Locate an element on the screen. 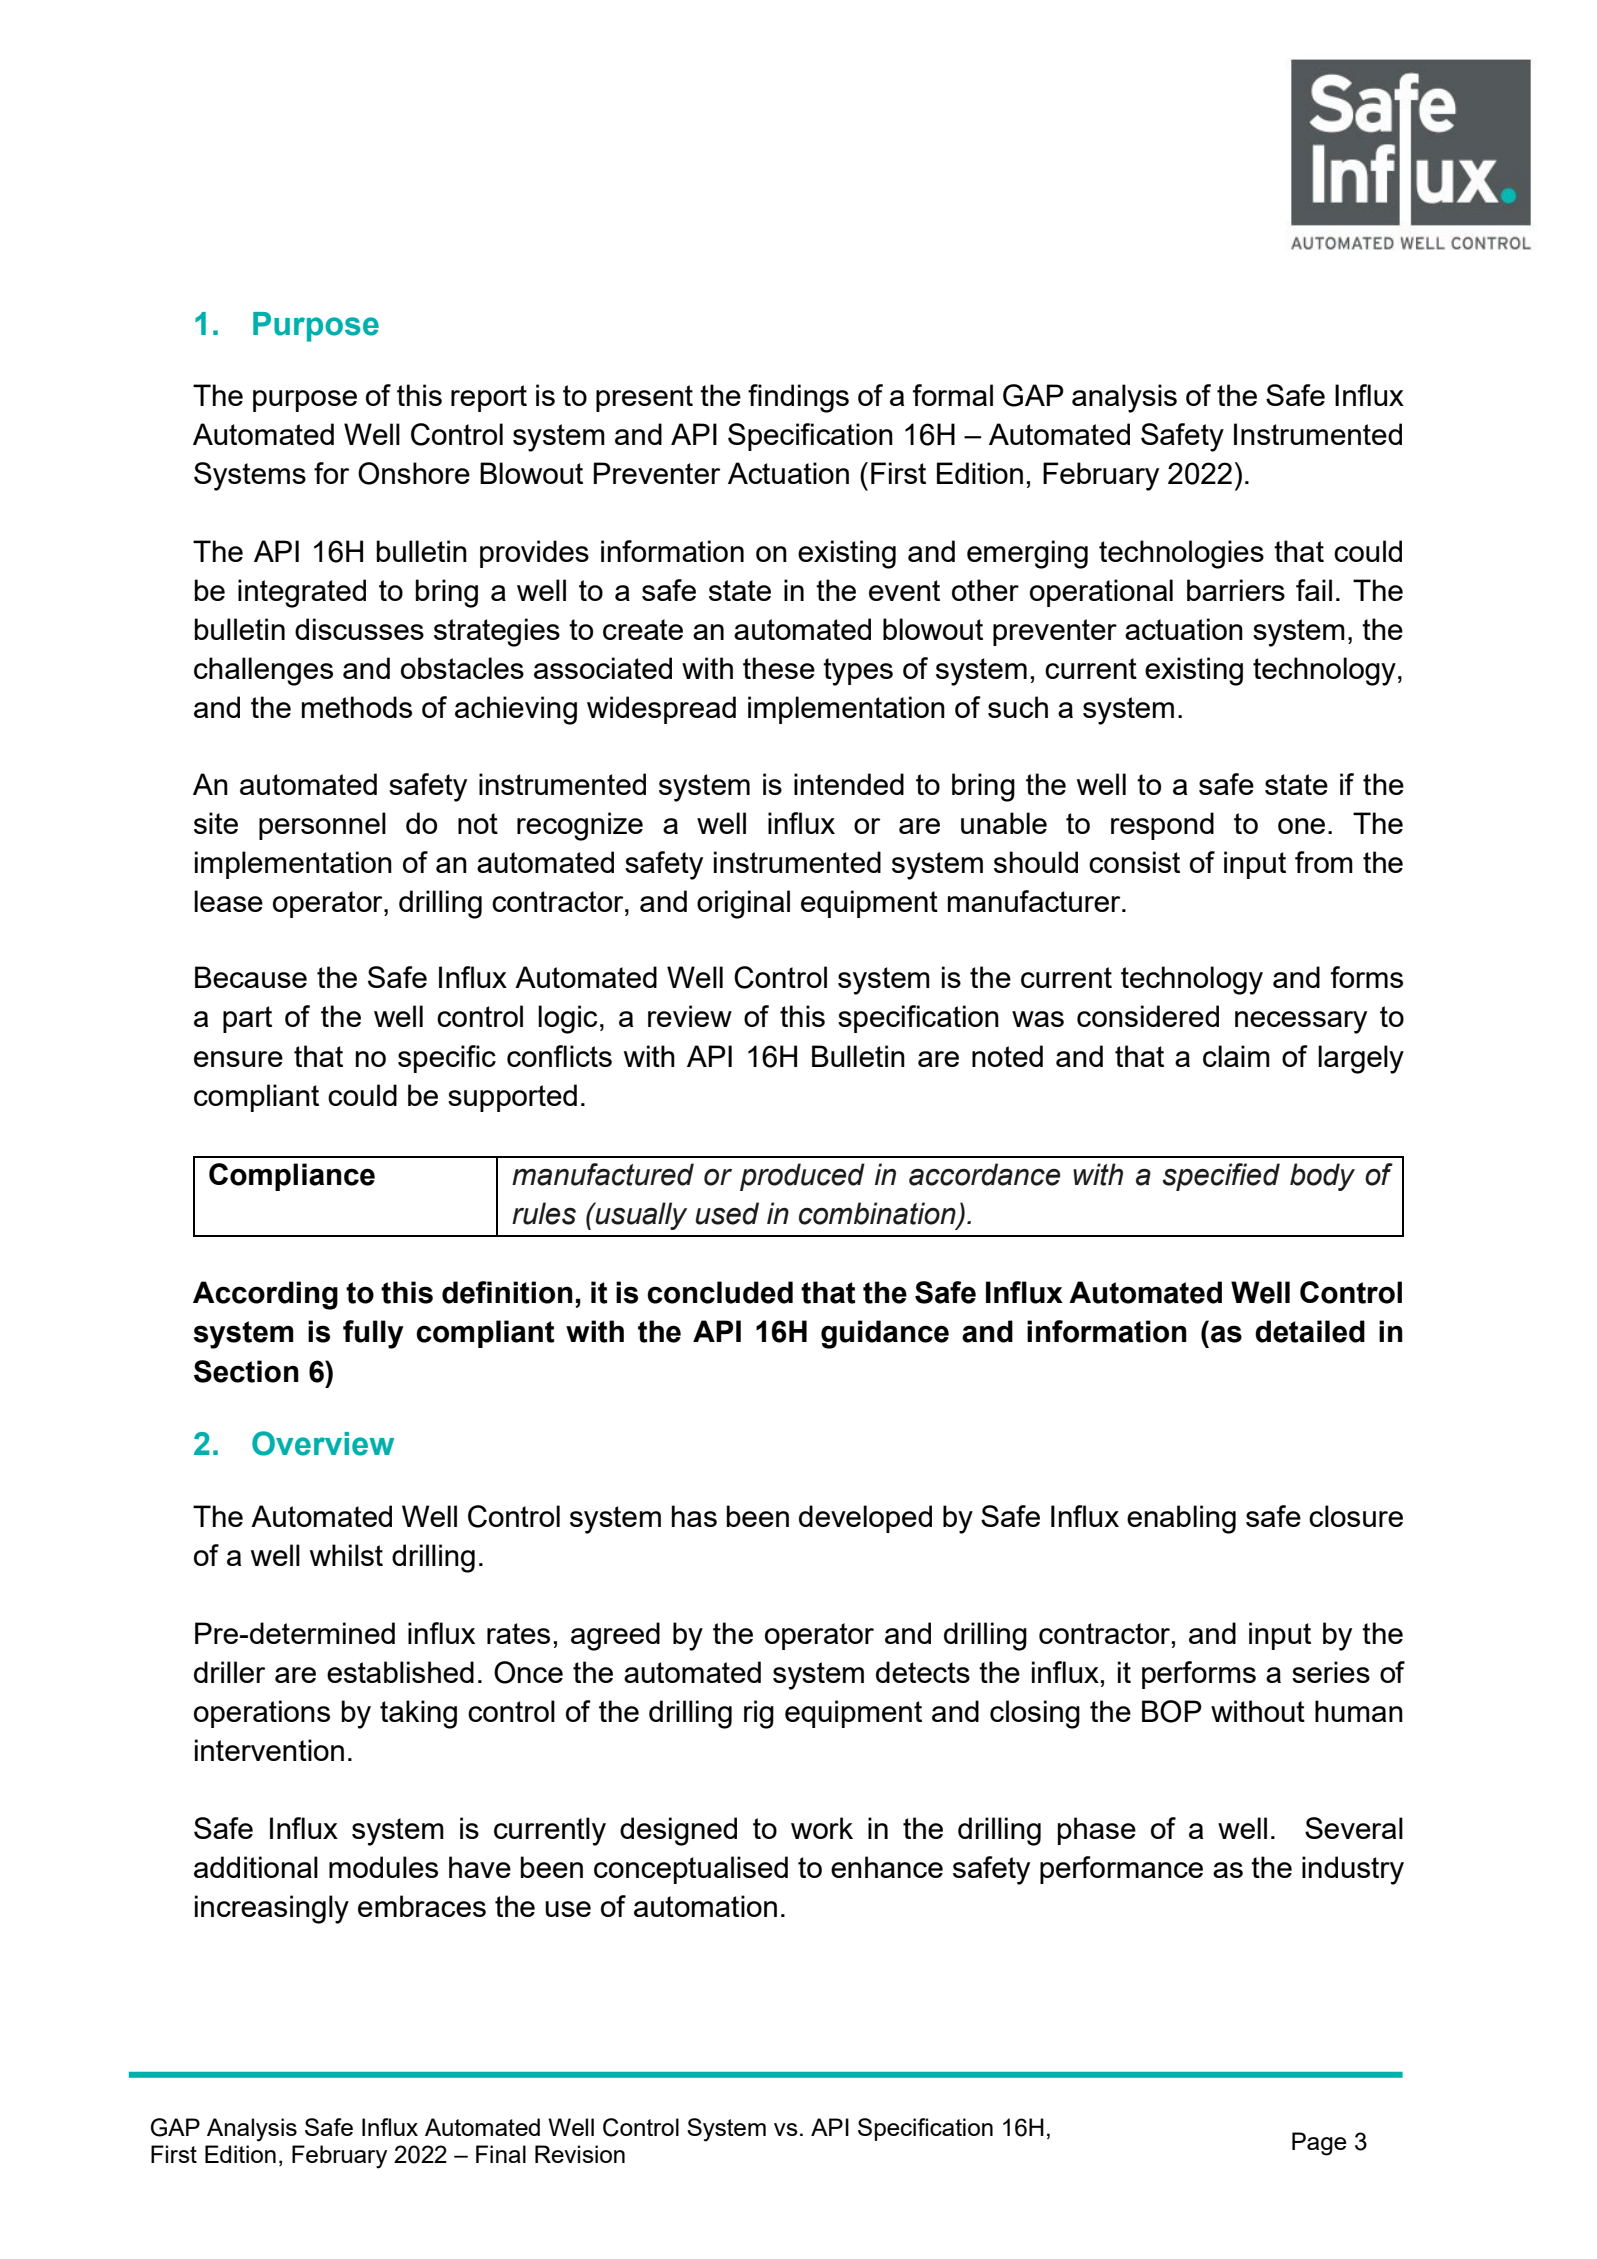  claim is located at coordinates (1236, 1056).
